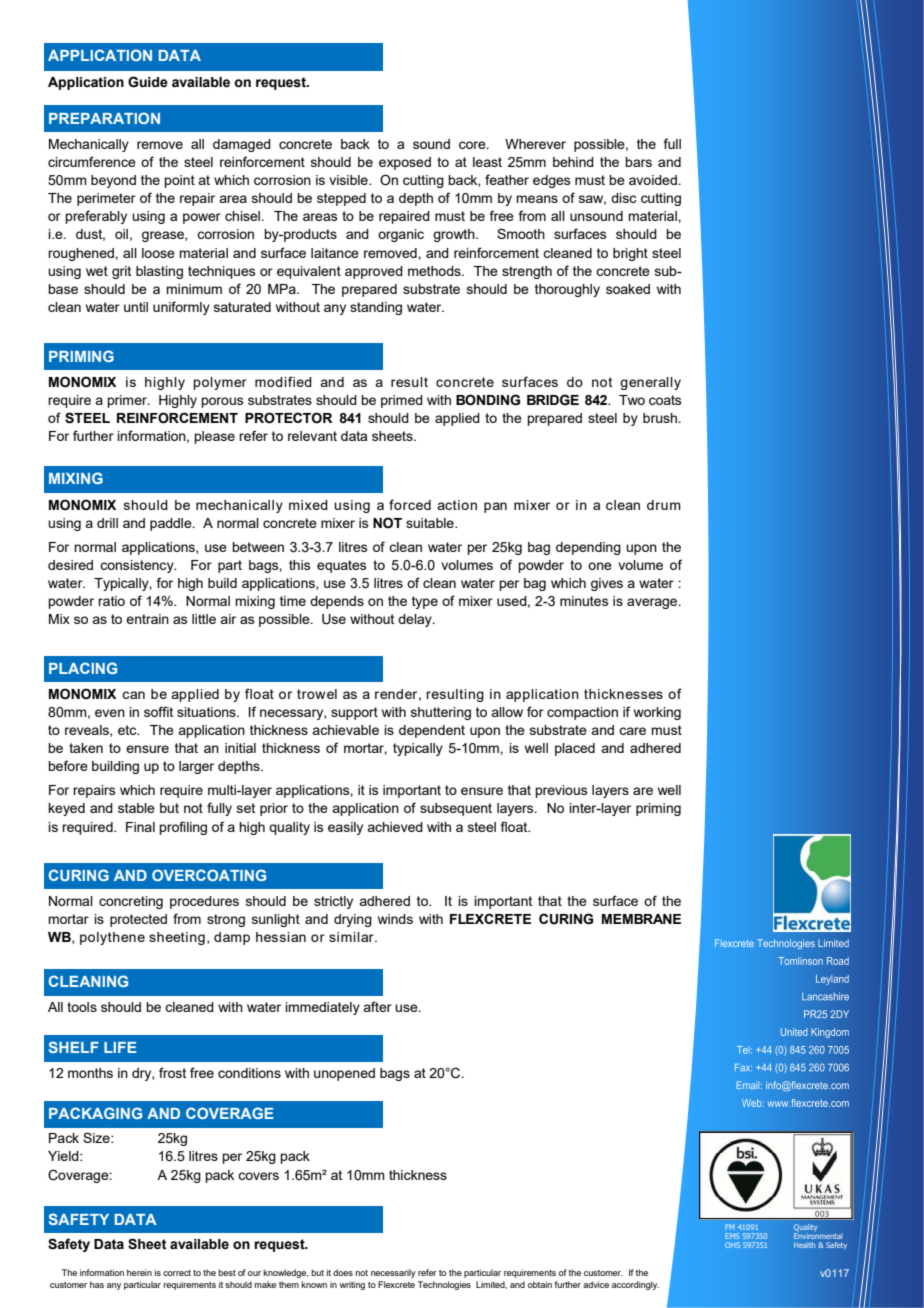 The image size is (924, 1308). What do you see at coordinates (107, 523) in the document?
I see `drill` at bounding box center [107, 523].
